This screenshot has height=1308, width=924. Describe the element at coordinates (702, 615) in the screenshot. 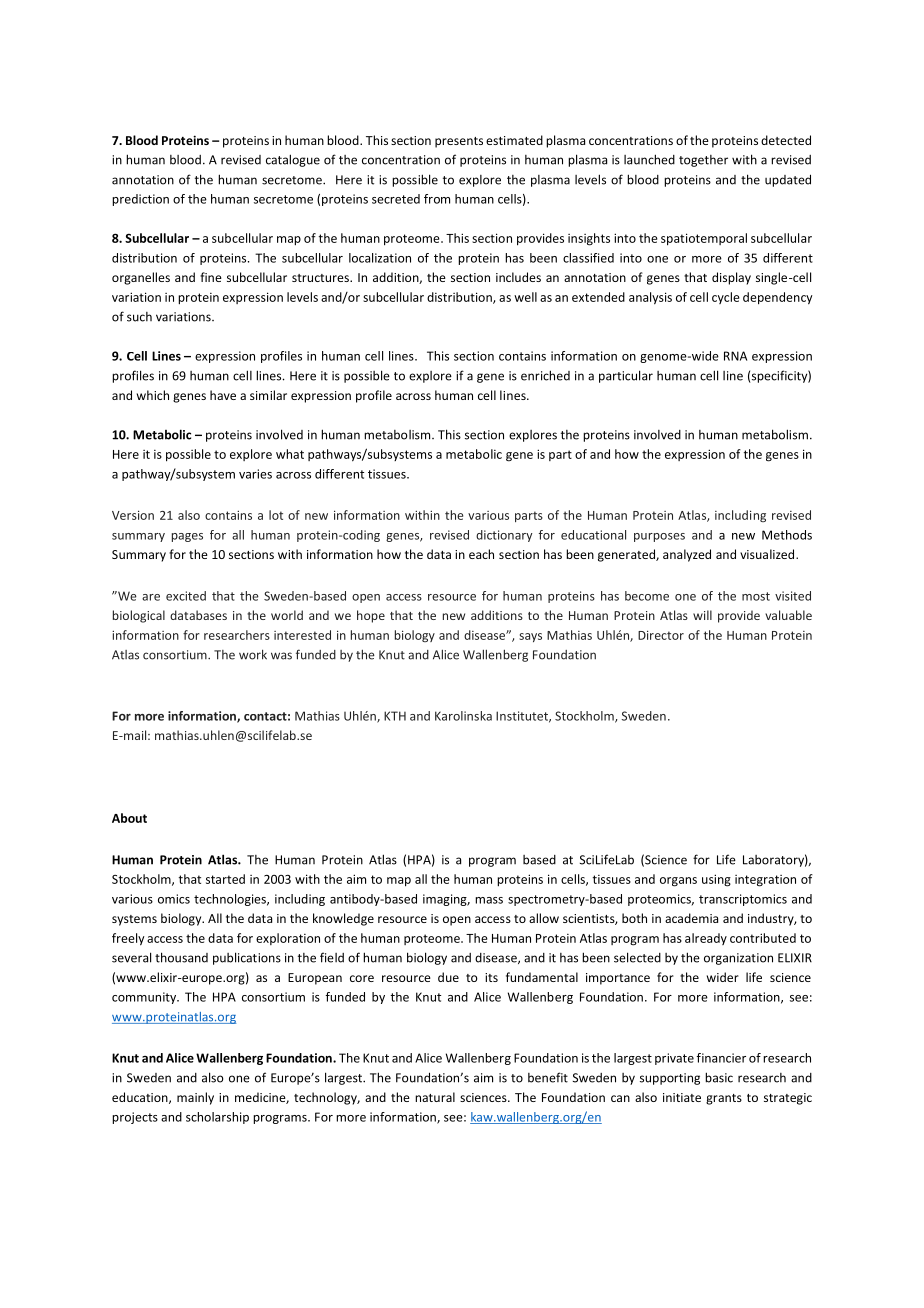

I see `will` at that location.
